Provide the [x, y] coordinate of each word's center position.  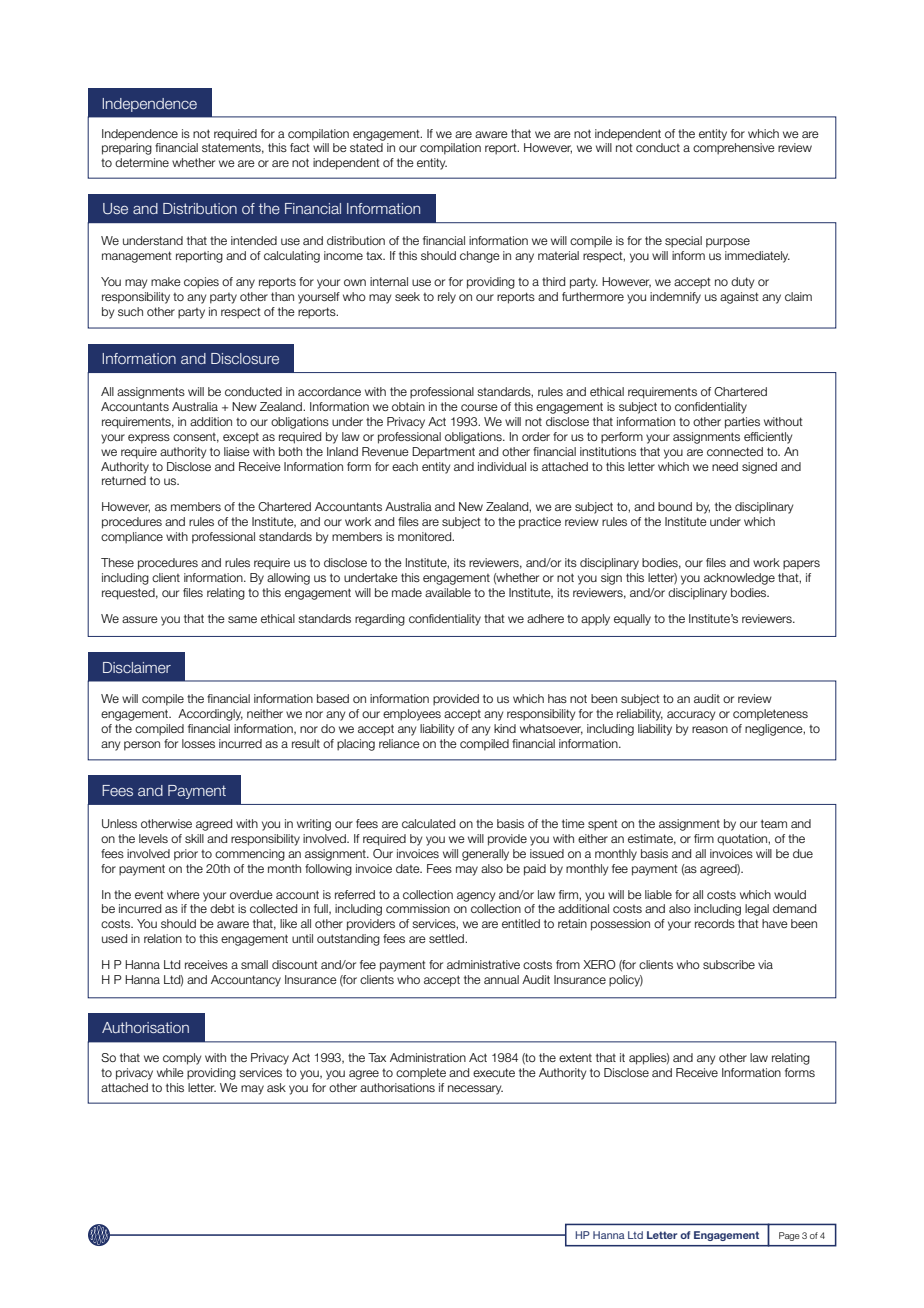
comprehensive [734, 149]
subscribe [729, 964]
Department [443, 453]
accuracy [691, 716]
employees [412, 715]
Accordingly [210, 715]
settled [447, 938]
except [241, 438]
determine [142, 162]
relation [163, 938]
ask [276, 1087]
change [480, 257]
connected [735, 451]
